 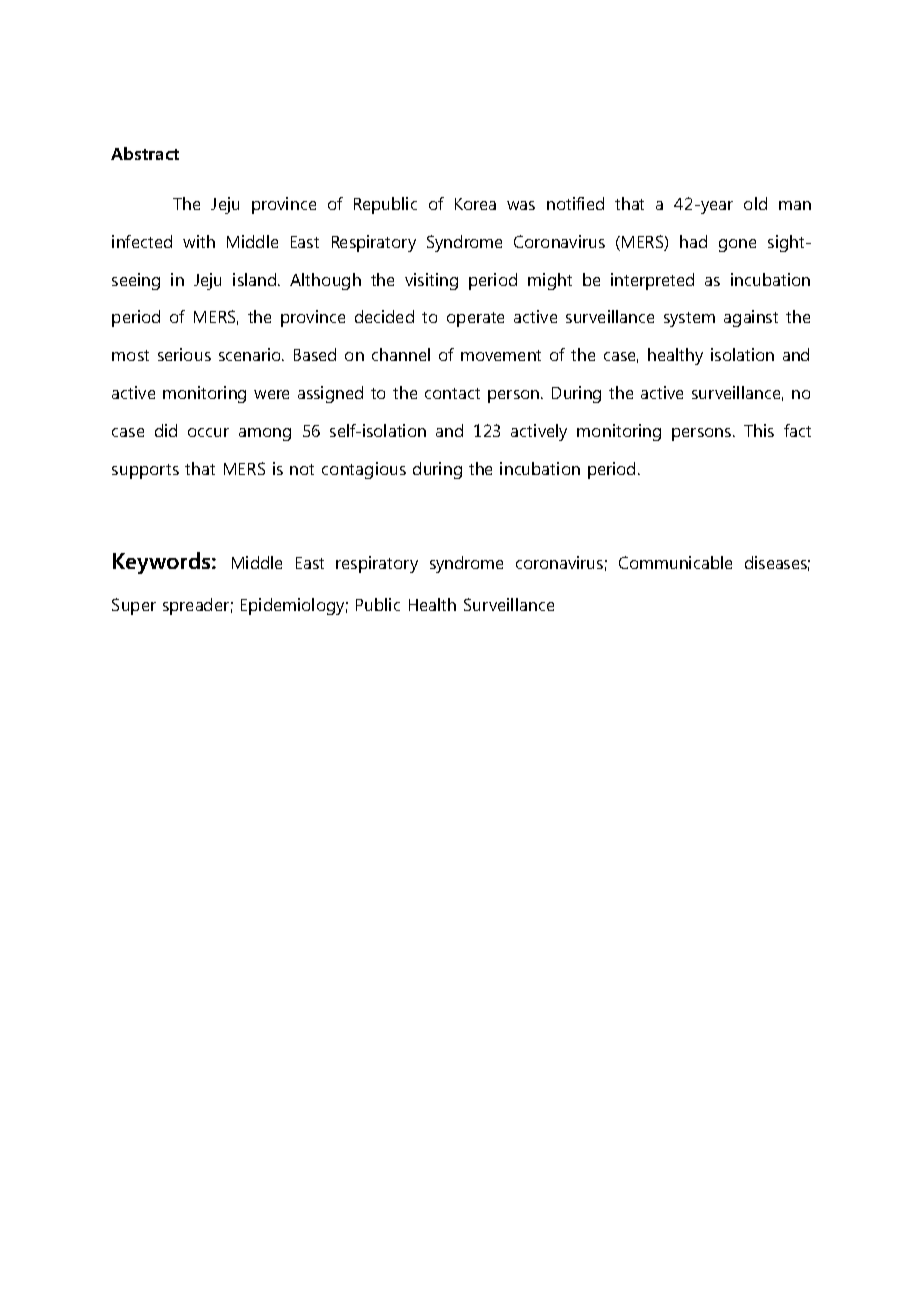 I want to click on system, so click(x=689, y=319).
